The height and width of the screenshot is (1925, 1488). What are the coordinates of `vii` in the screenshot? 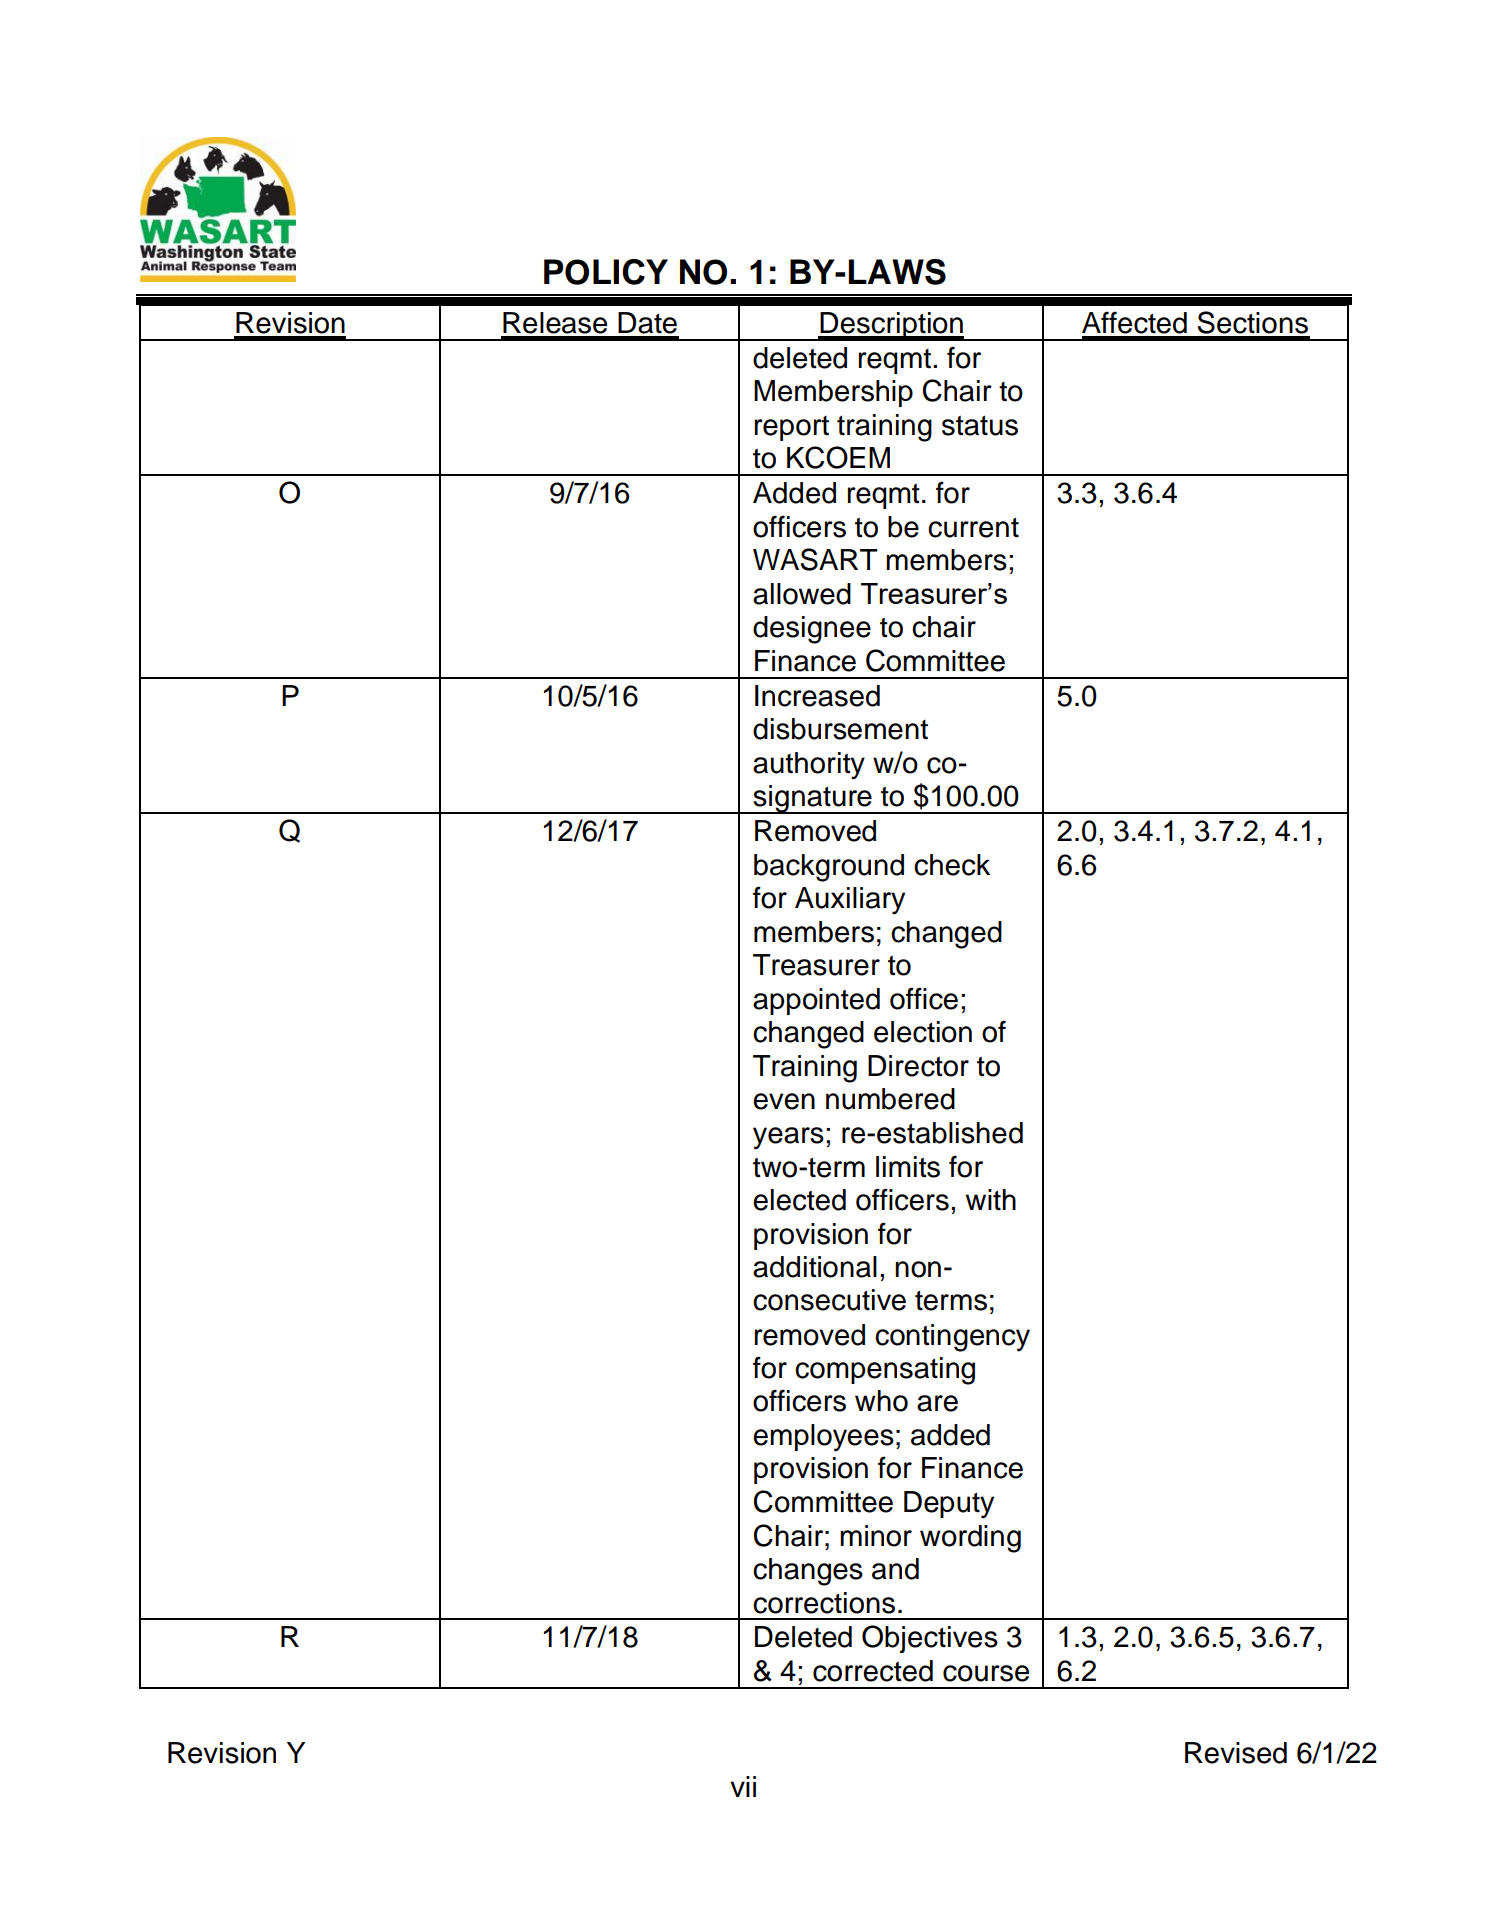 It's located at (743, 1786).
